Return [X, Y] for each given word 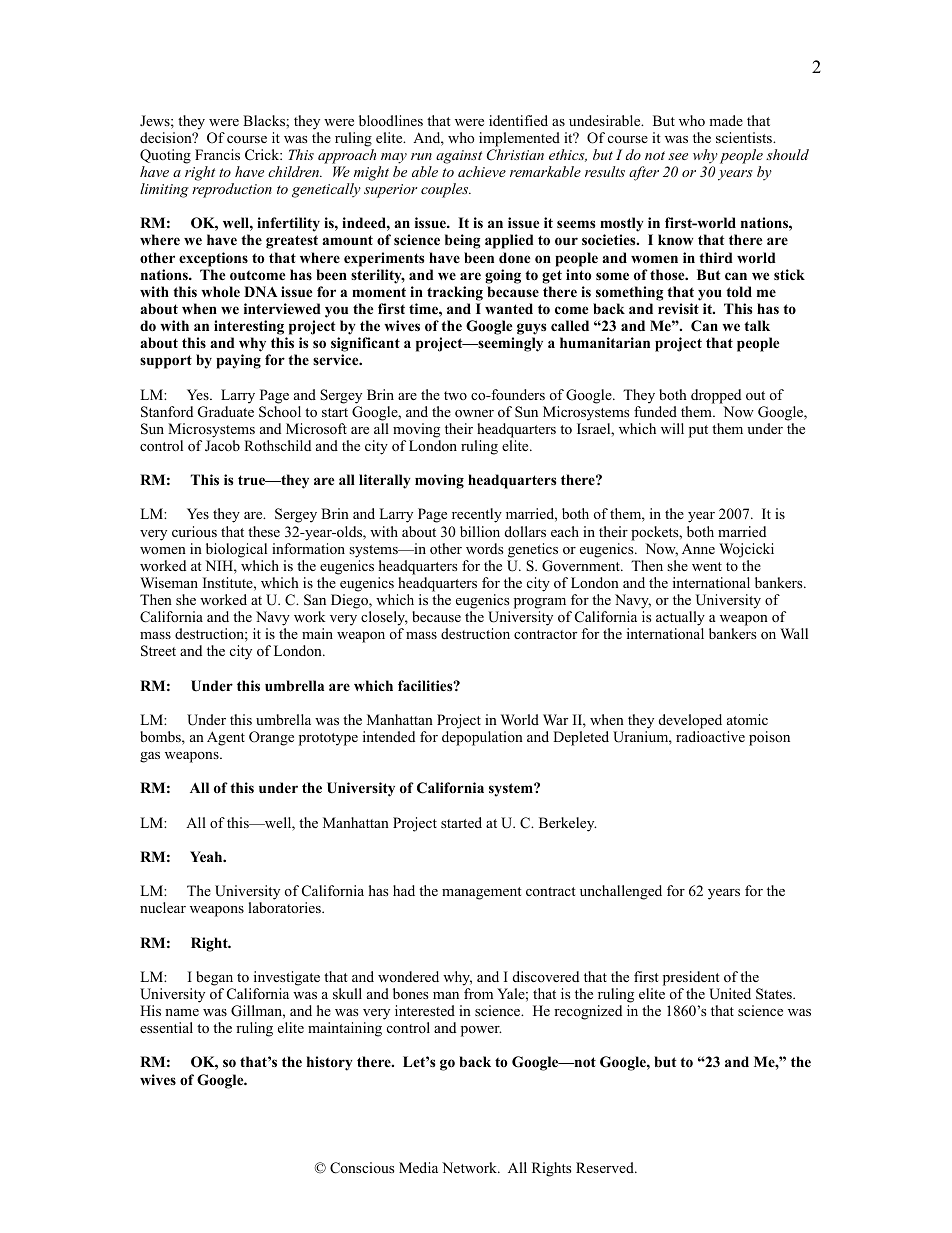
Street [158, 651]
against [459, 157]
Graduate [226, 412]
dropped [716, 396]
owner [474, 414]
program [540, 603]
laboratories [285, 908]
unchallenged [621, 892]
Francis [217, 154]
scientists [745, 137]
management [482, 893]
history [330, 1063]
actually [680, 620]
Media [418, 1167]
